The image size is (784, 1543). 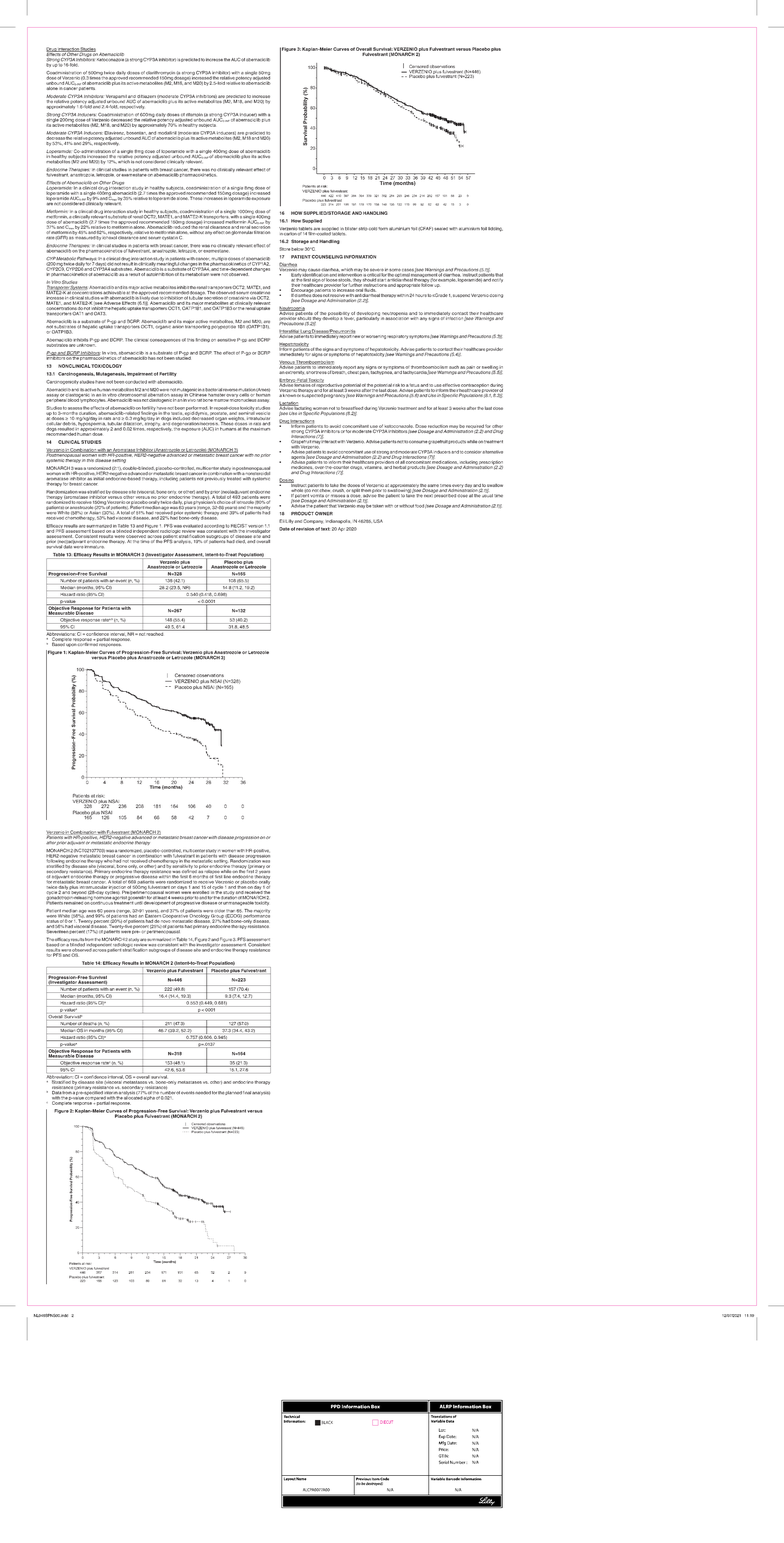 What do you see at coordinates (487, 494) in the screenshot?
I see `usual` at bounding box center [487, 494].
